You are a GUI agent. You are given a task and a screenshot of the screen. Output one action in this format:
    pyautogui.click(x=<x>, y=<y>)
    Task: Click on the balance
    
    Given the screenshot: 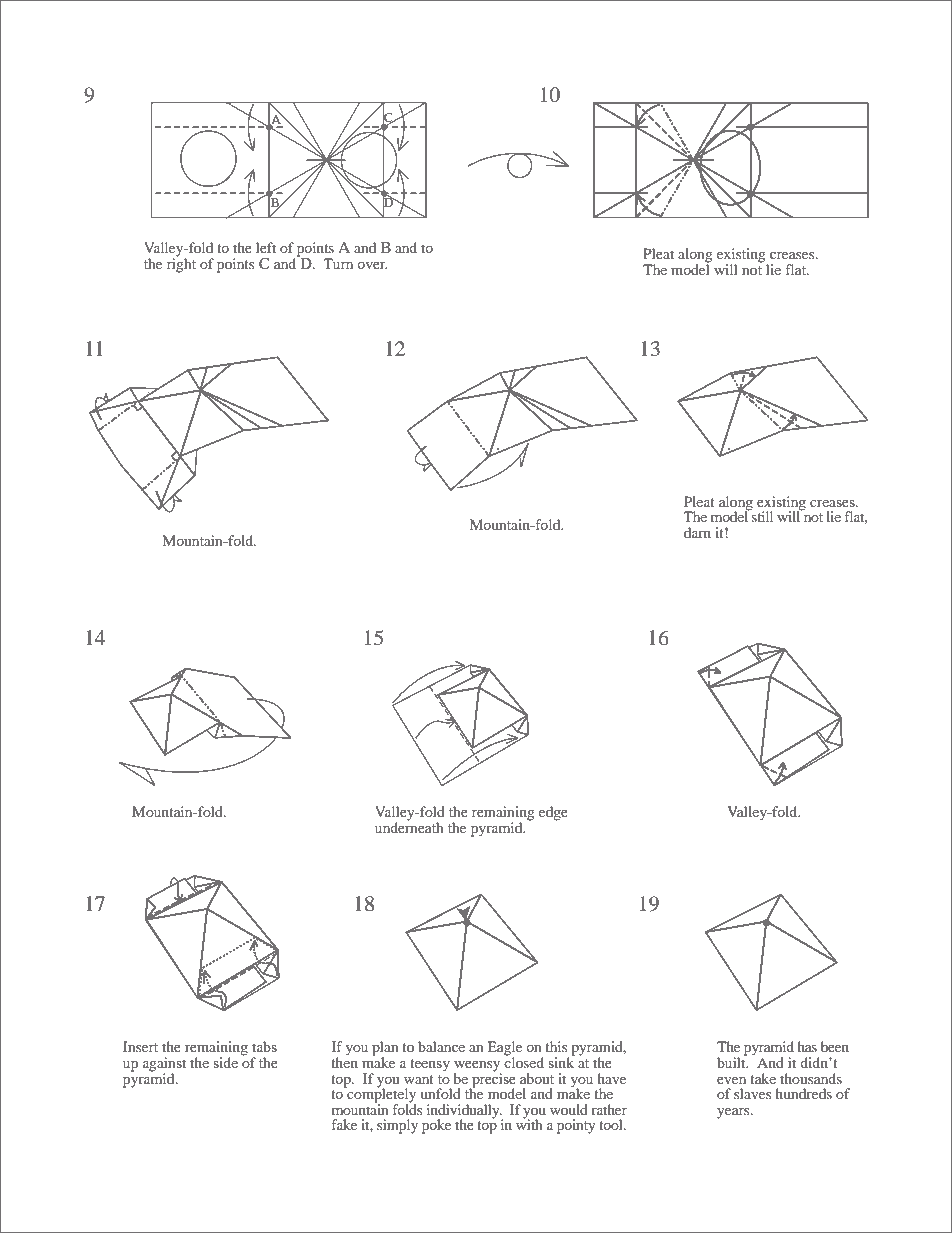 What is the action you would take?
    pyautogui.click(x=441, y=1046)
